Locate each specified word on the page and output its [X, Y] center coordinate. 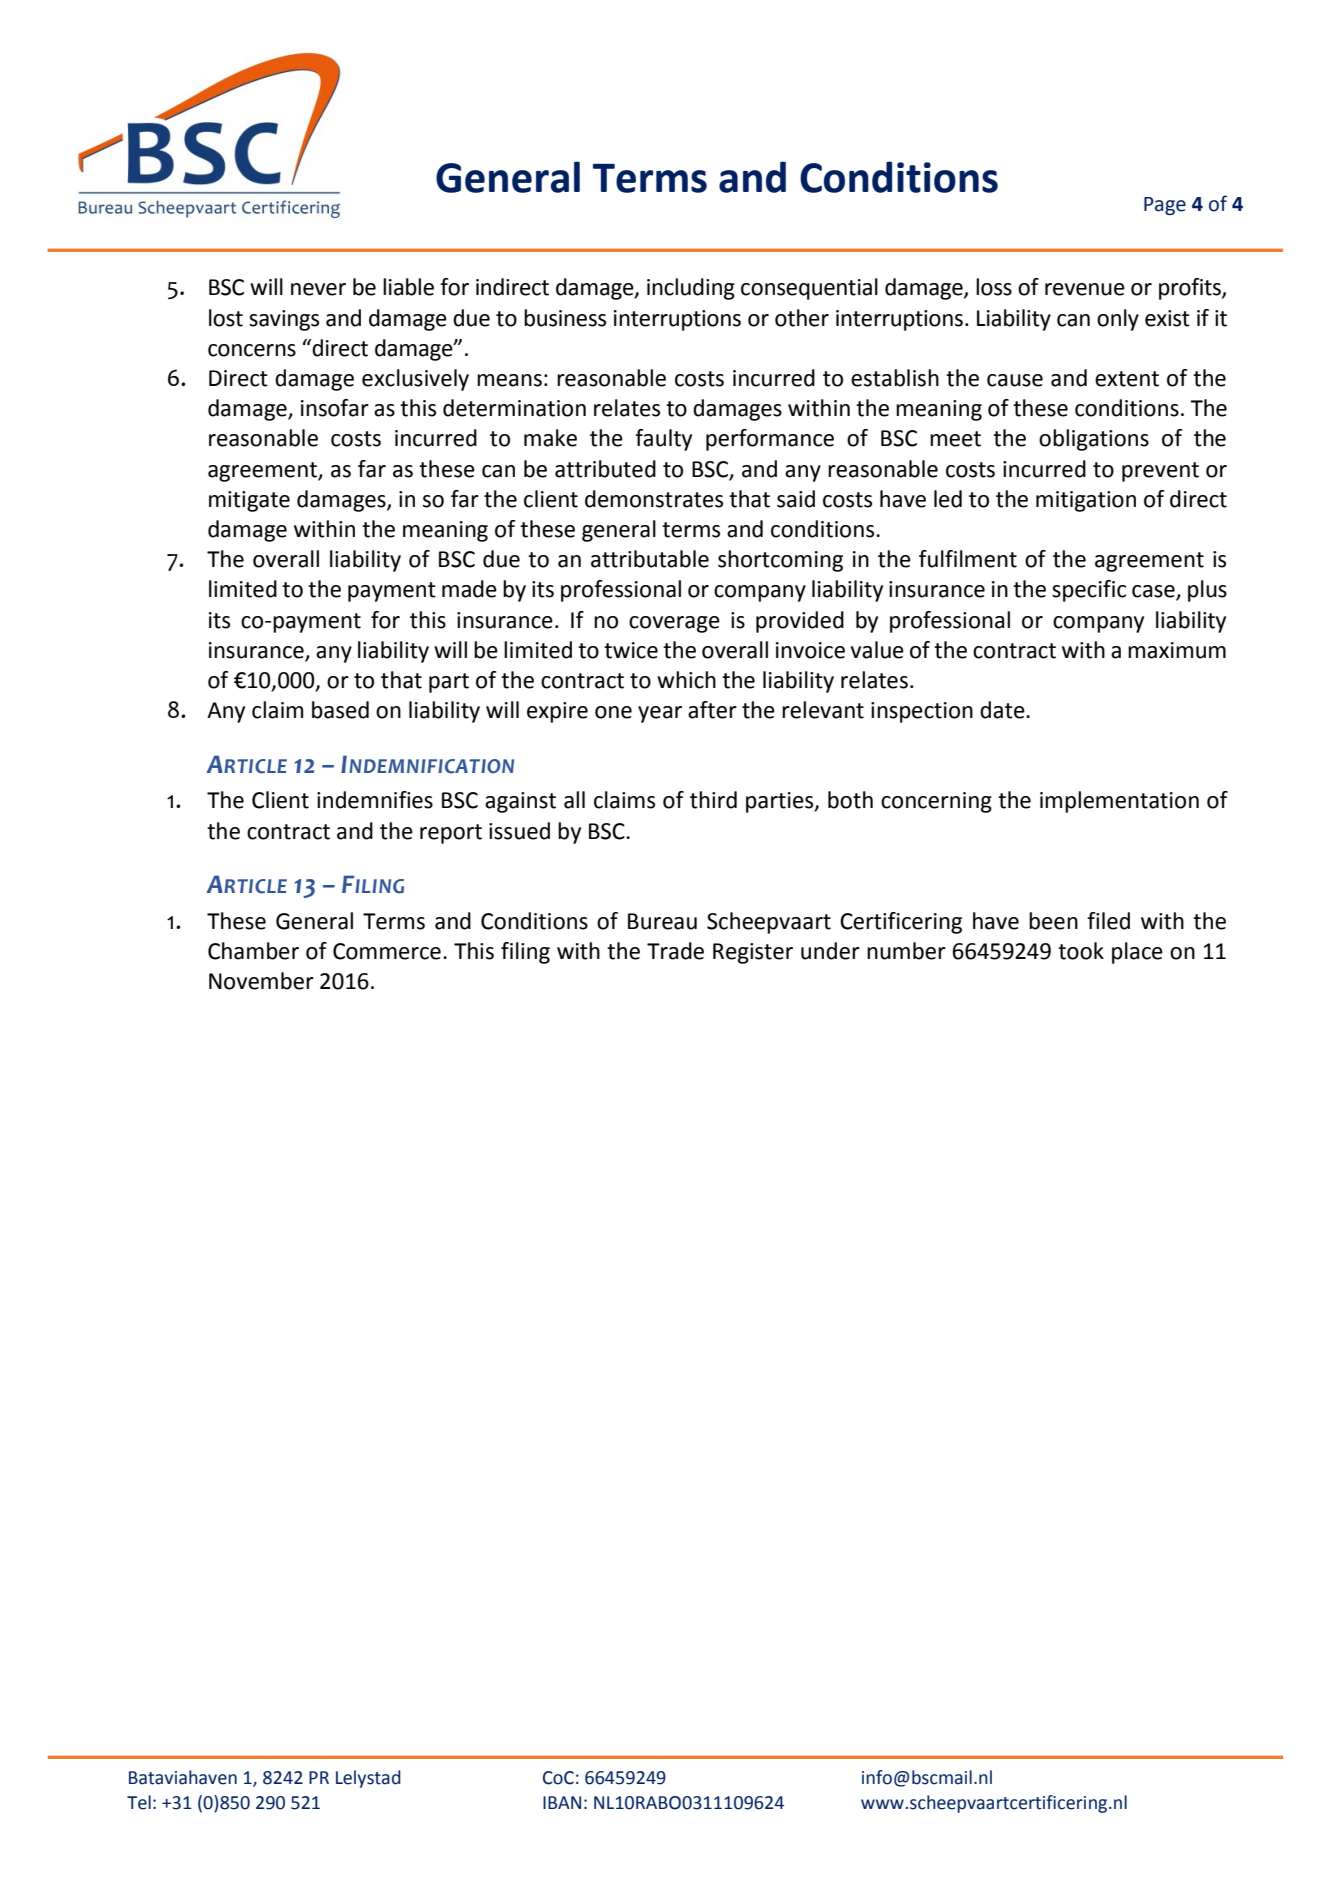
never [318, 289]
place [1137, 953]
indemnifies [375, 800]
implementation [1119, 802]
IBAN [562, 1802]
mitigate [249, 501]
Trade [675, 951]
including [691, 289]
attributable [650, 559]
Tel [139, 1802]
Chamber [253, 951]
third [713, 800]
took [1081, 951]
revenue [1085, 289]
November [261, 981]
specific [1089, 591]
